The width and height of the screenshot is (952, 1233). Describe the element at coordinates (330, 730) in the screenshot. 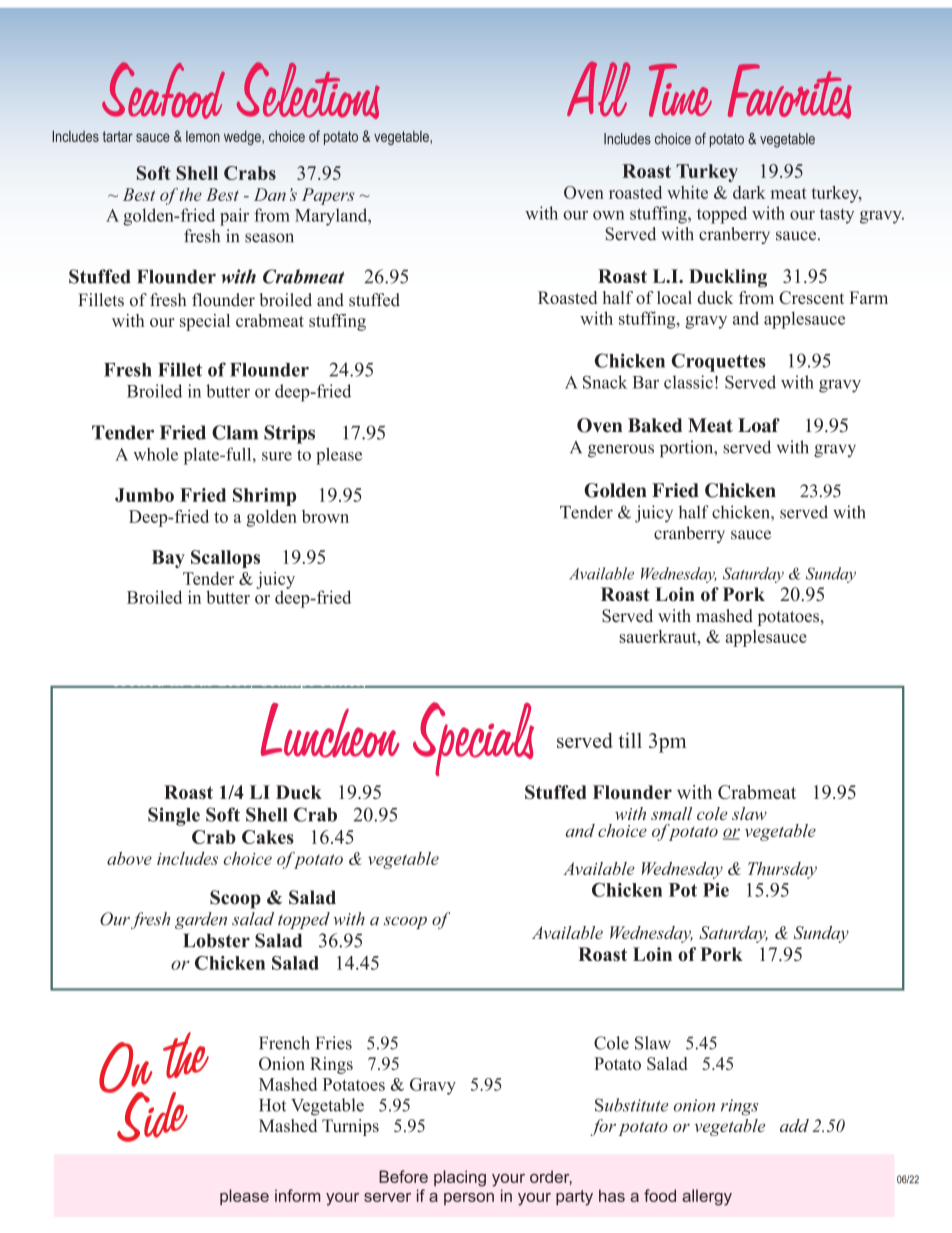

I see `Luncheon` at that location.
